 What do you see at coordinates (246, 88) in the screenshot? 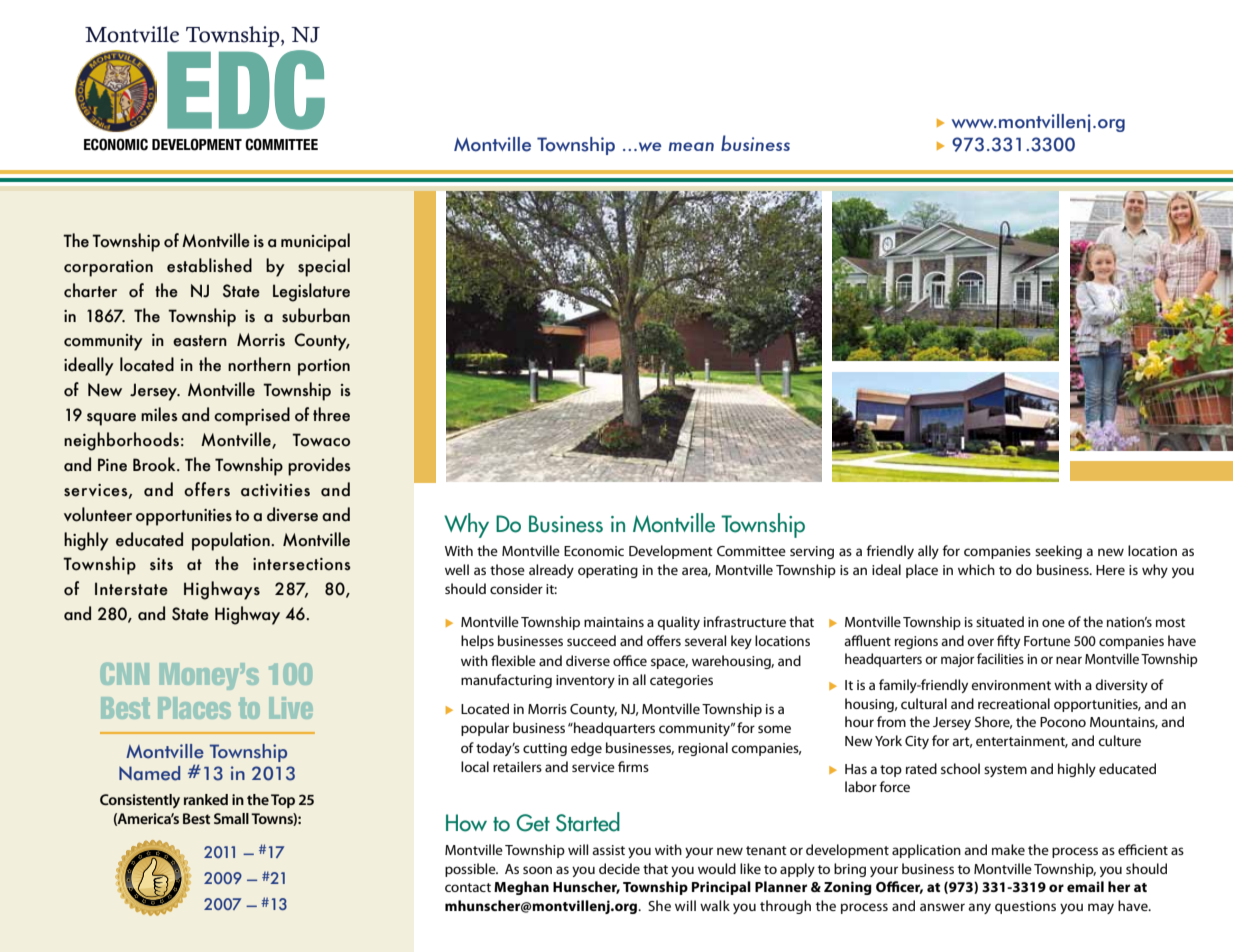
I see `EDC` at bounding box center [246, 88].
